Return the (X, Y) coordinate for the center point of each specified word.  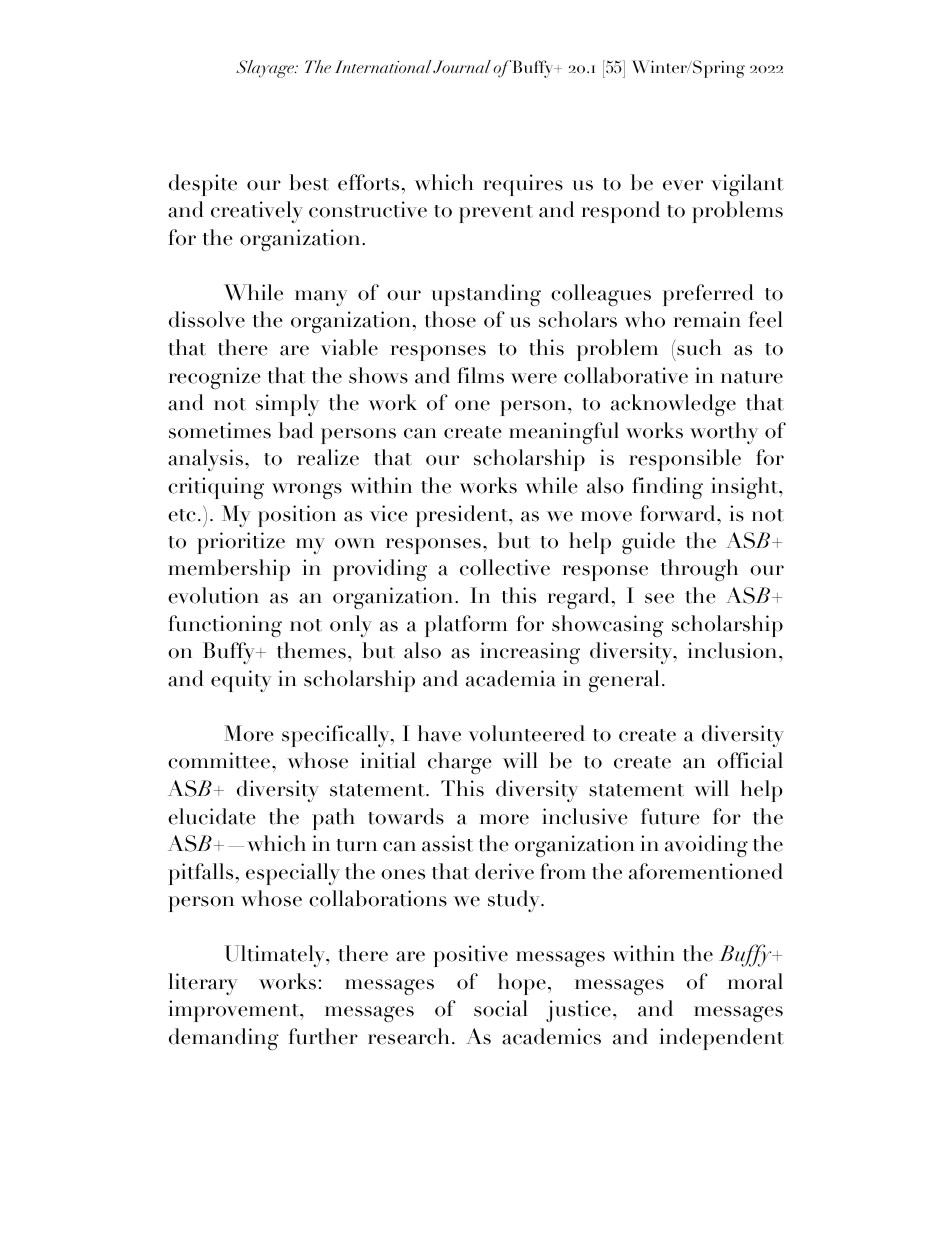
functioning (225, 626)
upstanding (486, 295)
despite (203, 185)
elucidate (211, 816)
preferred (708, 295)
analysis (205, 460)
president (463, 516)
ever (683, 185)
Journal (462, 66)
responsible (685, 460)
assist (447, 843)
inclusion (734, 650)
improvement (234, 1011)
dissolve (207, 319)
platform (466, 626)
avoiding (706, 846)
